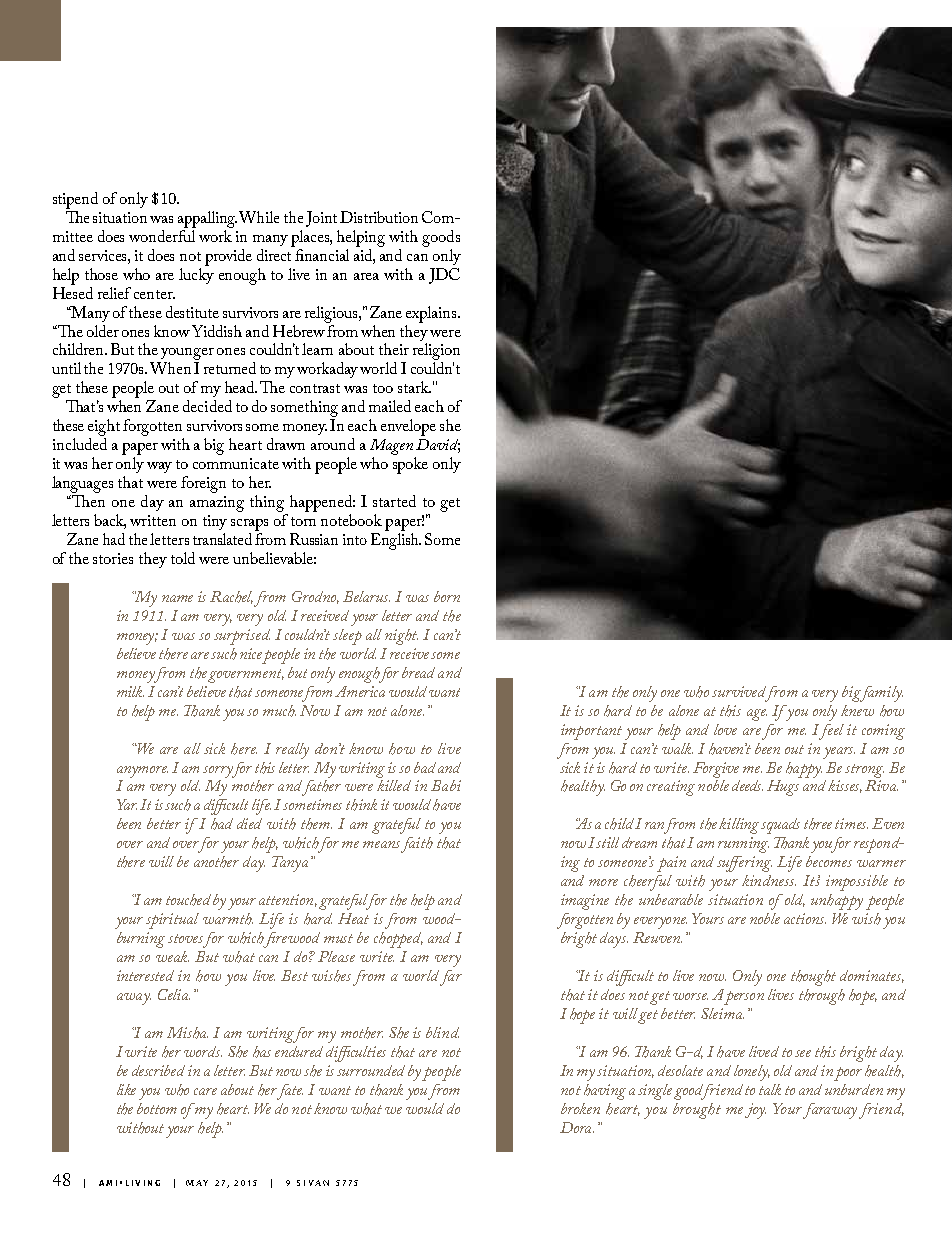 The width and height of the screenshot is (952, 1237). Describe the element at coordinates (418, 672) in the screenshot. I see `bread` at that location.
